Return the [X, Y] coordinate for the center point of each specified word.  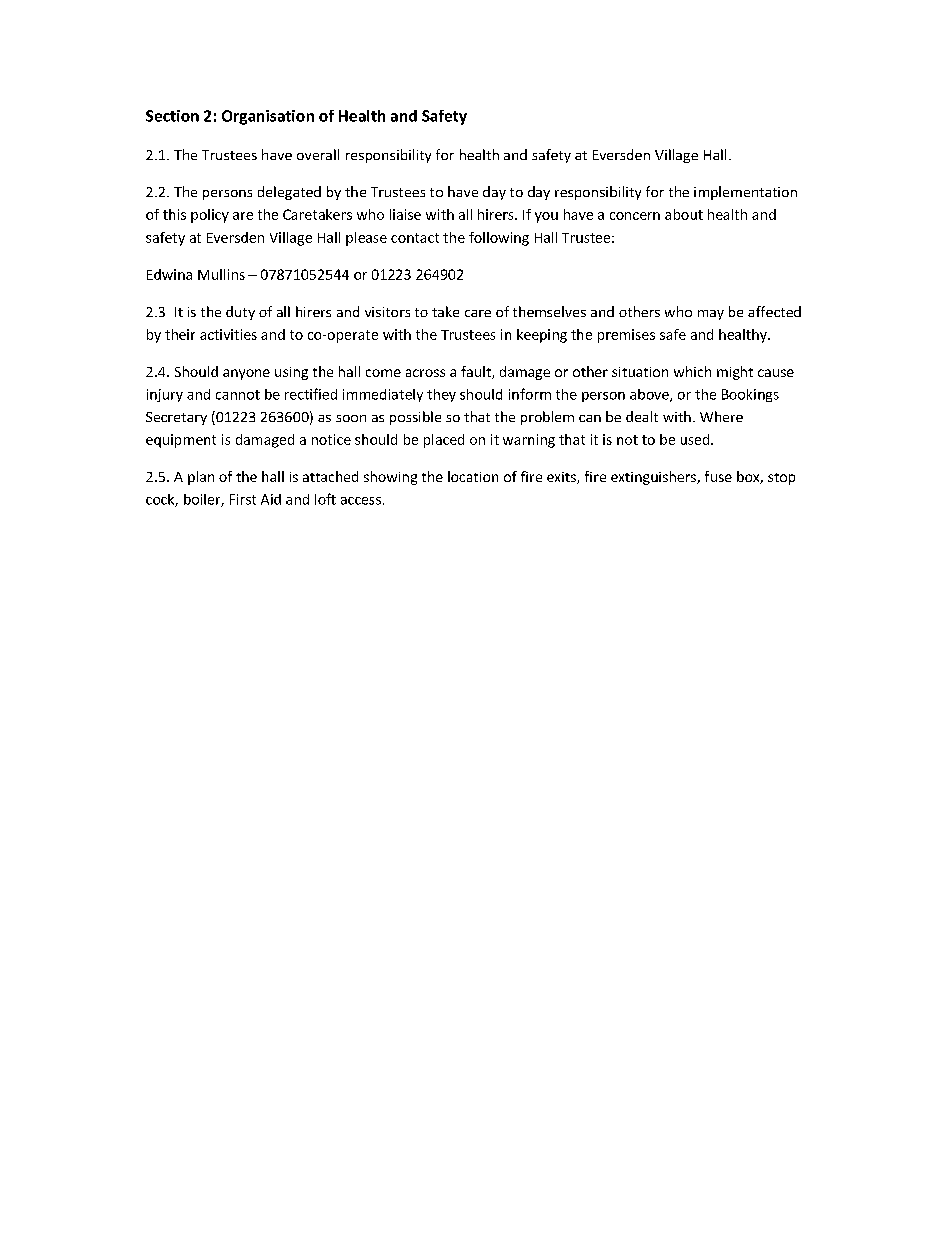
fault [477, 372]
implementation [745, 193]
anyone [246, 374]
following [499, 239]
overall [318, 154]
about [684, 214]
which [692, 371]
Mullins [221, 274]
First [243, 499]
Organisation [268, 117]
